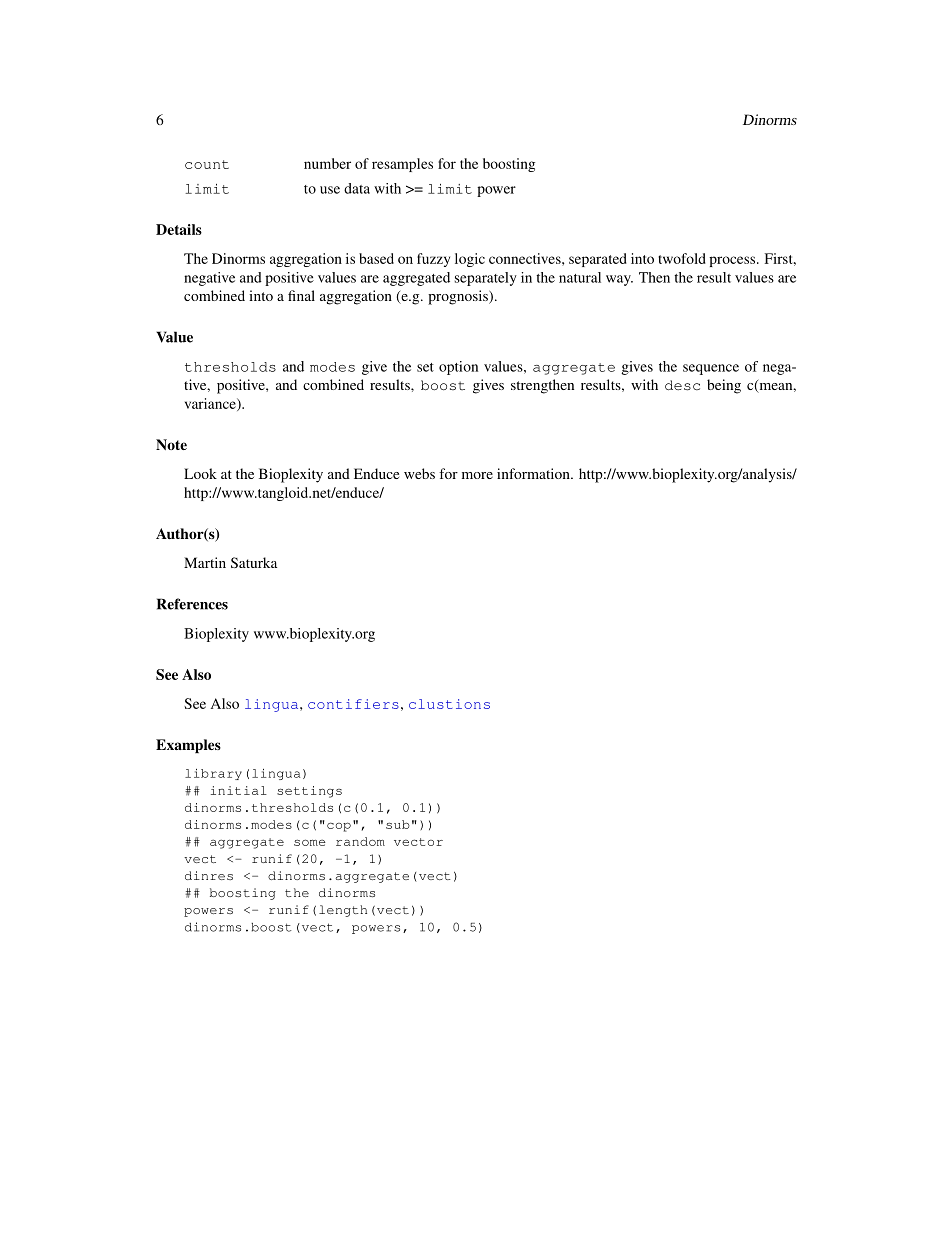  I want to click on sequence, so click(711, 369).
